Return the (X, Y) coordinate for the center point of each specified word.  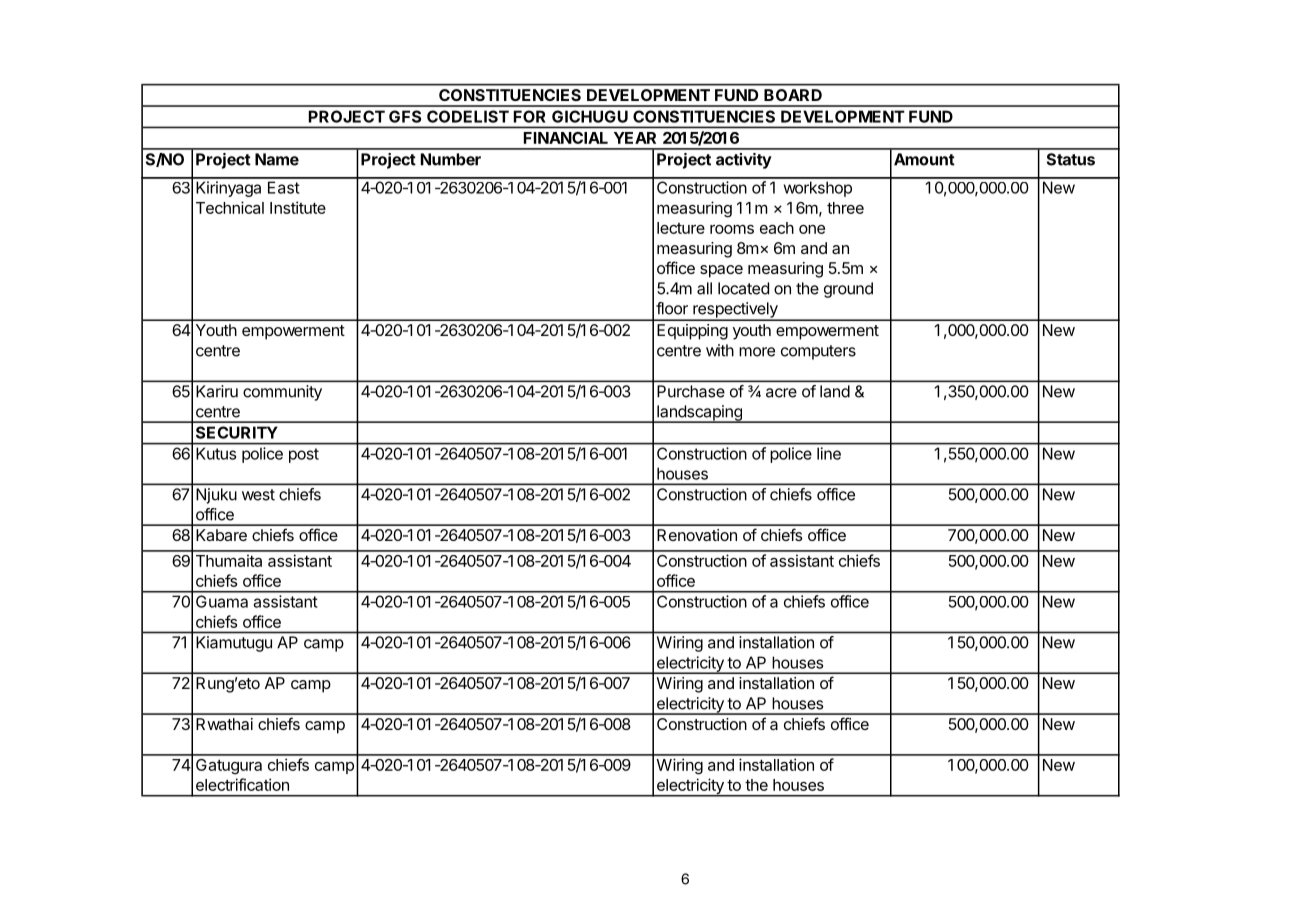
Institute (298, 207)
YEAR (635, 138)
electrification (242, 784)
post (304, 455)
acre (781, 393)
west (258, 495)
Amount (924, 159)
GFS (405, 116)
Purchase (691, 391)
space (721, 271)
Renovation (697, 535)
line (829, 453)
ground (848, 290)
